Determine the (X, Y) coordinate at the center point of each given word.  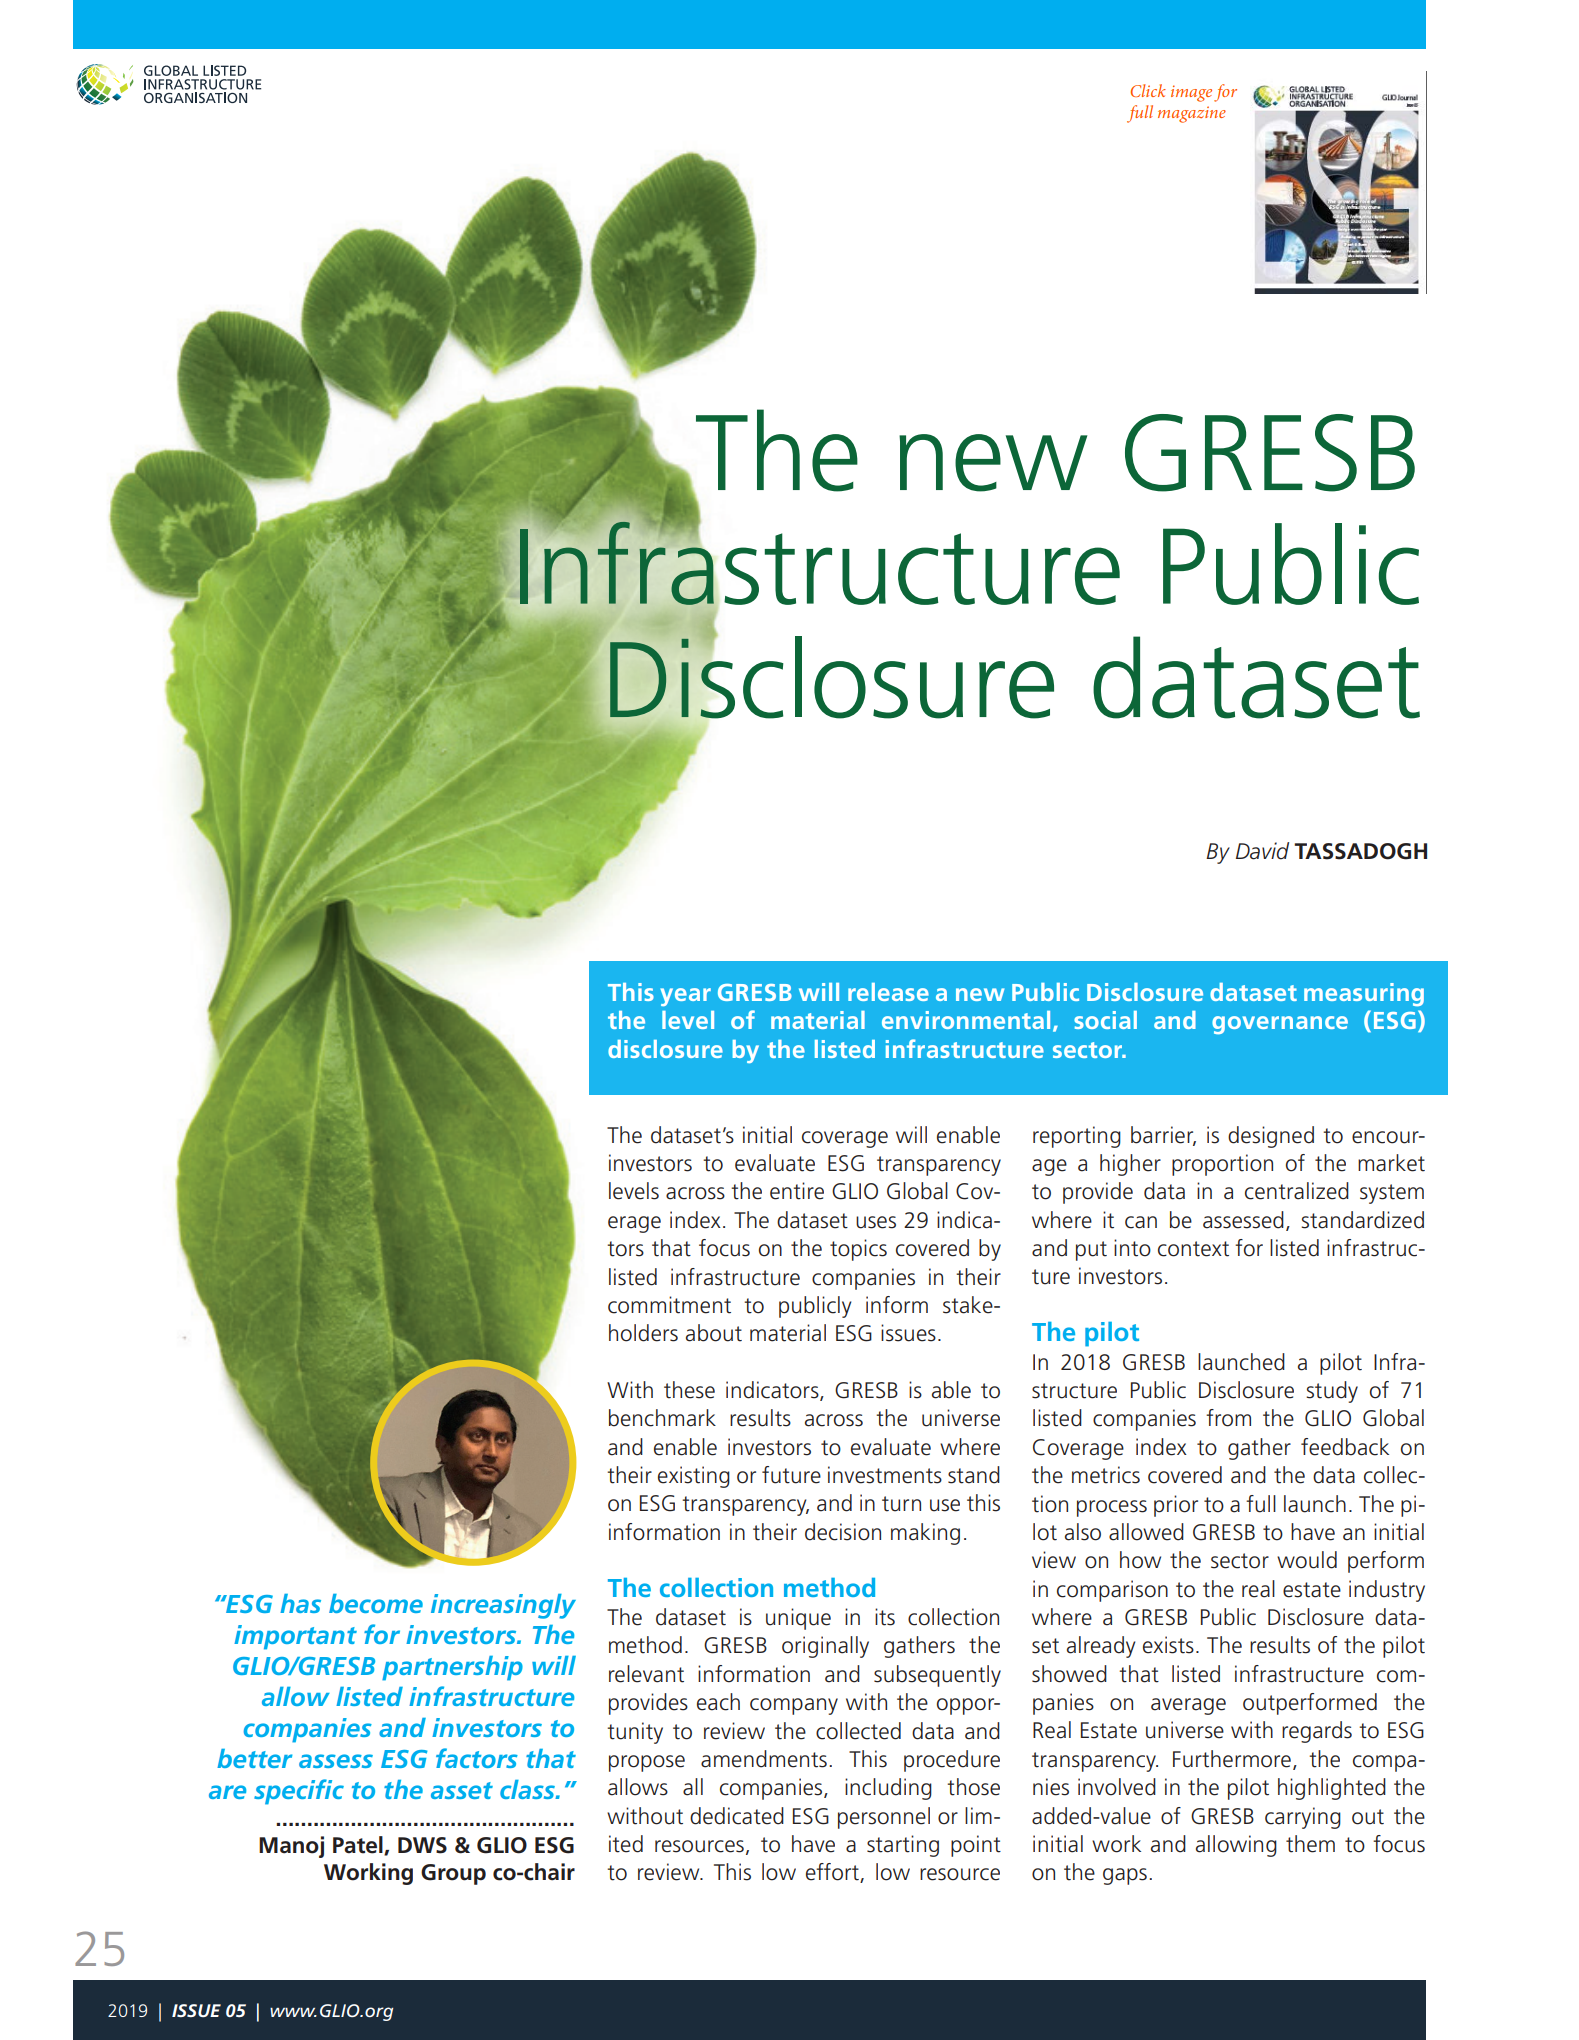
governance (1280, 1025)
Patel (359, 1846)
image (1191, 93)
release (888, 992)
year (685, 997)
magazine (1192, 114)
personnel (884, 1818)
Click (1148, 90)
